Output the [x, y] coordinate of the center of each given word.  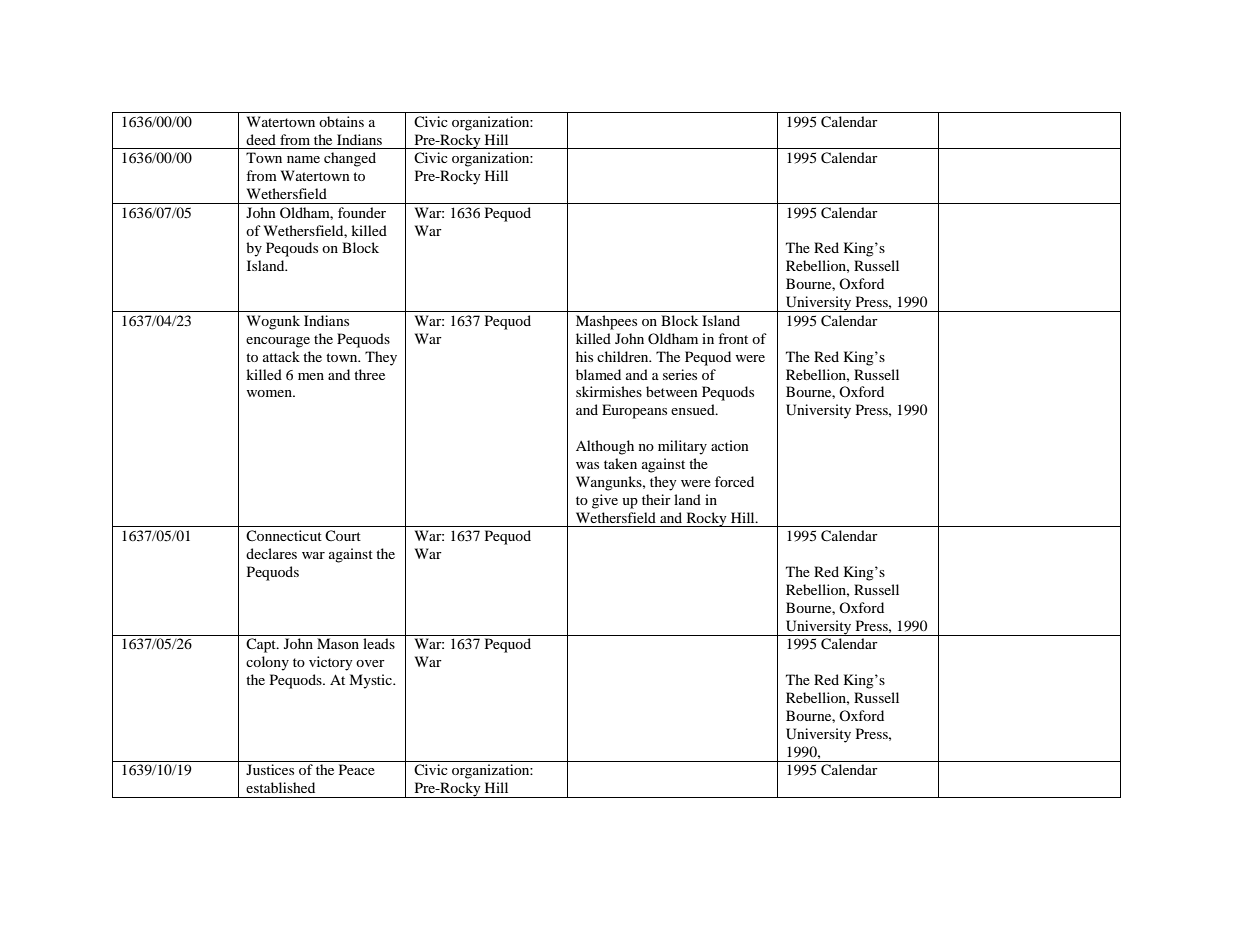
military [682, 447]
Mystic [371, 681]
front [733, 338]
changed [350, 159]
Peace [357, 769]
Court [343, 535]
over [370, 663]
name [303, 159]
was [587, 465]
